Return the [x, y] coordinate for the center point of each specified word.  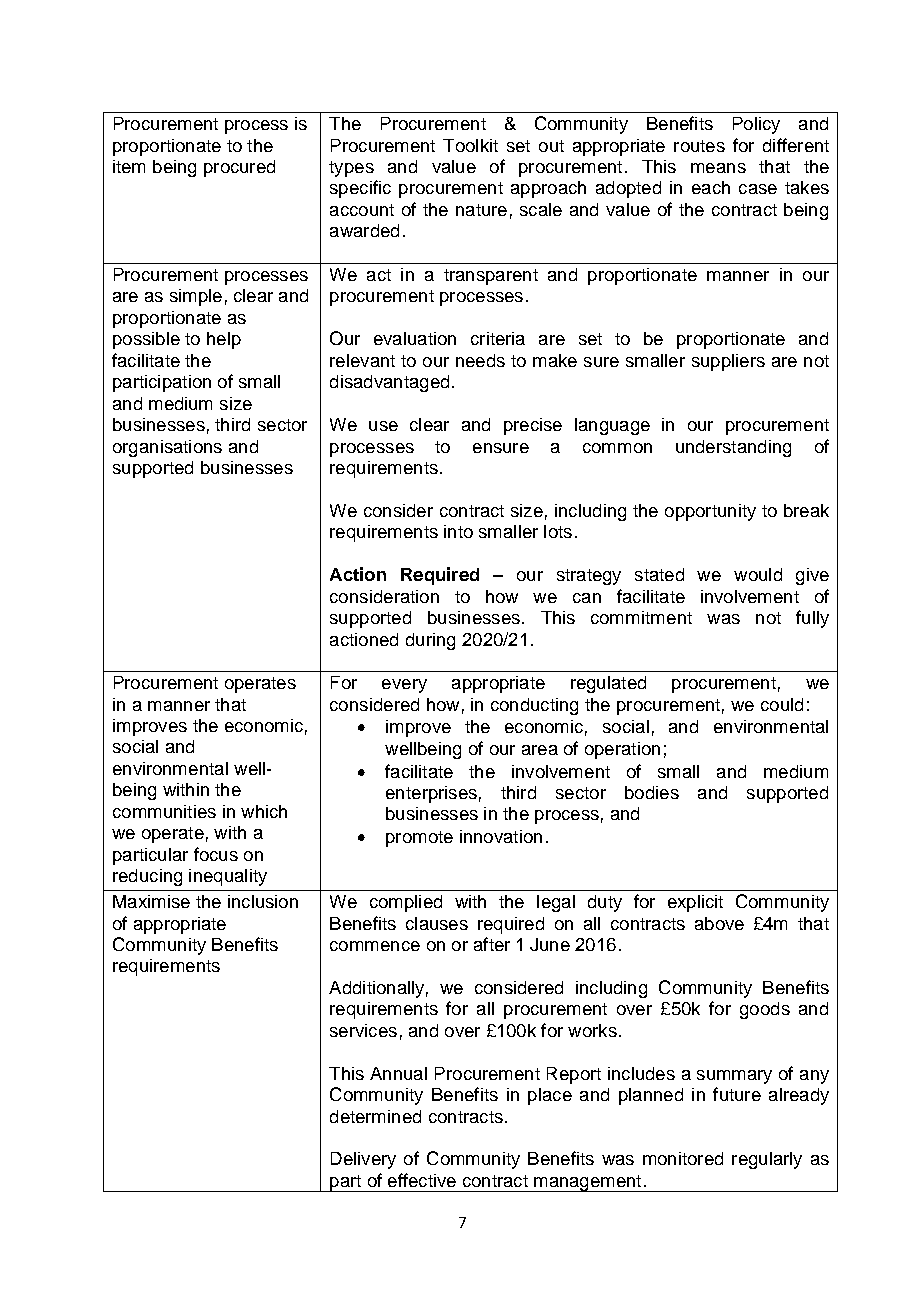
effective [422, 1180]
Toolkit [470, 145]
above [719, 923]
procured [239, 168]
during [430, 641]
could [782, 704]
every [404, 686]
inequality [228, 877]
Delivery [363, 1160]
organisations [167, 448]
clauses [437, 923]
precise [533, 426]
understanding [733, 448]
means [718, 168]
